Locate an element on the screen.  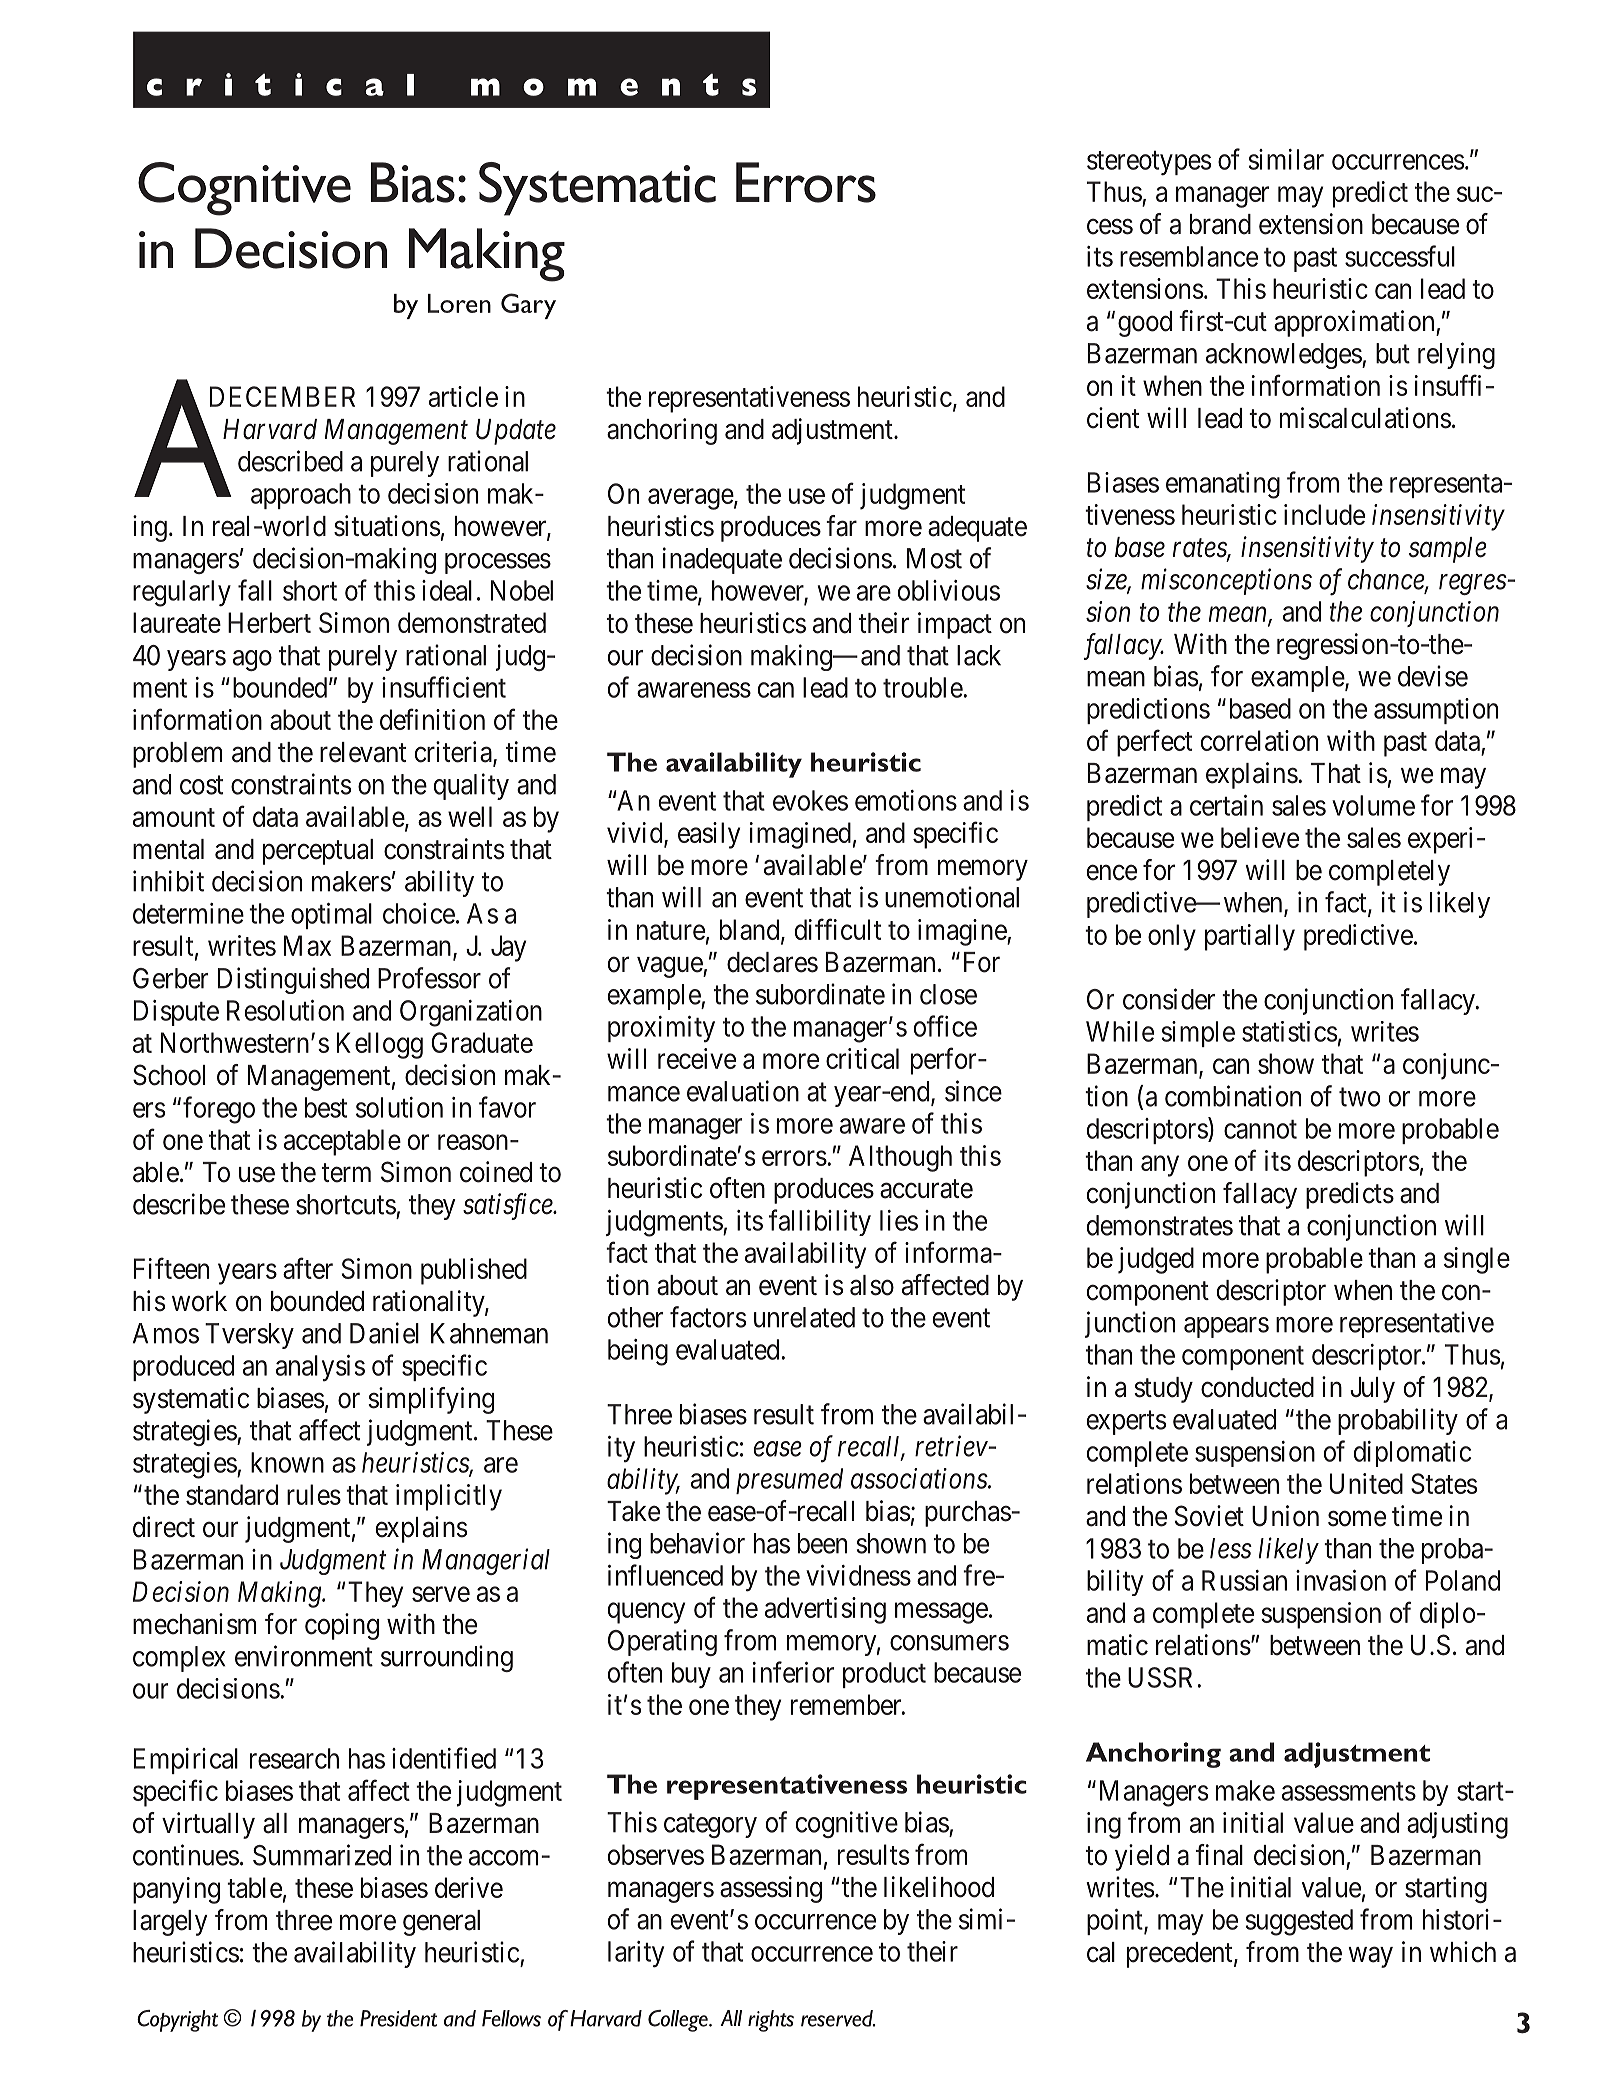
President is located at coordinates (398, 2018).
